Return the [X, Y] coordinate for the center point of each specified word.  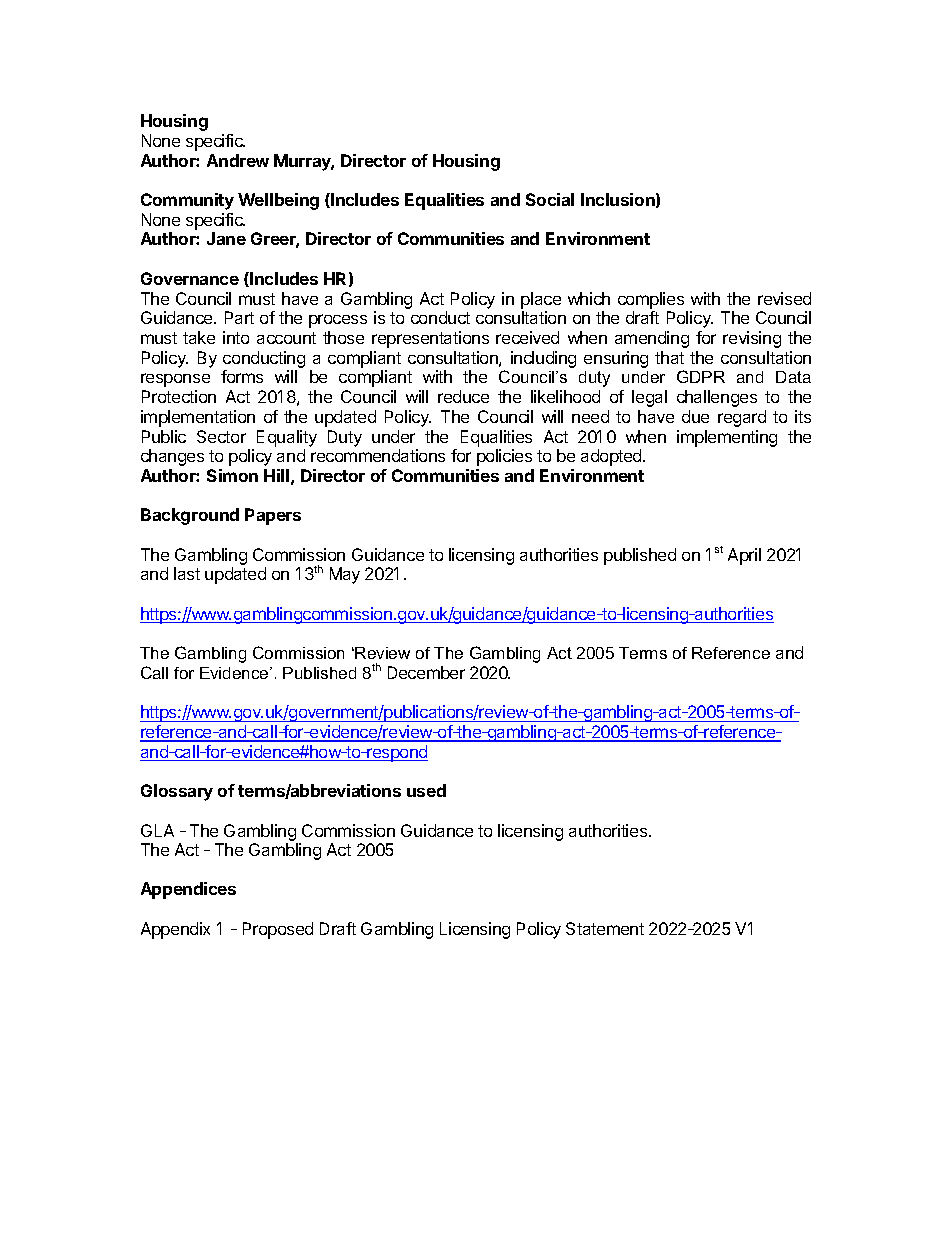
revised [784, 298]
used [426, 790]
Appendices [188, 890]
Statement [605, 928]
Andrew [238, 160]
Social [550, 199]
